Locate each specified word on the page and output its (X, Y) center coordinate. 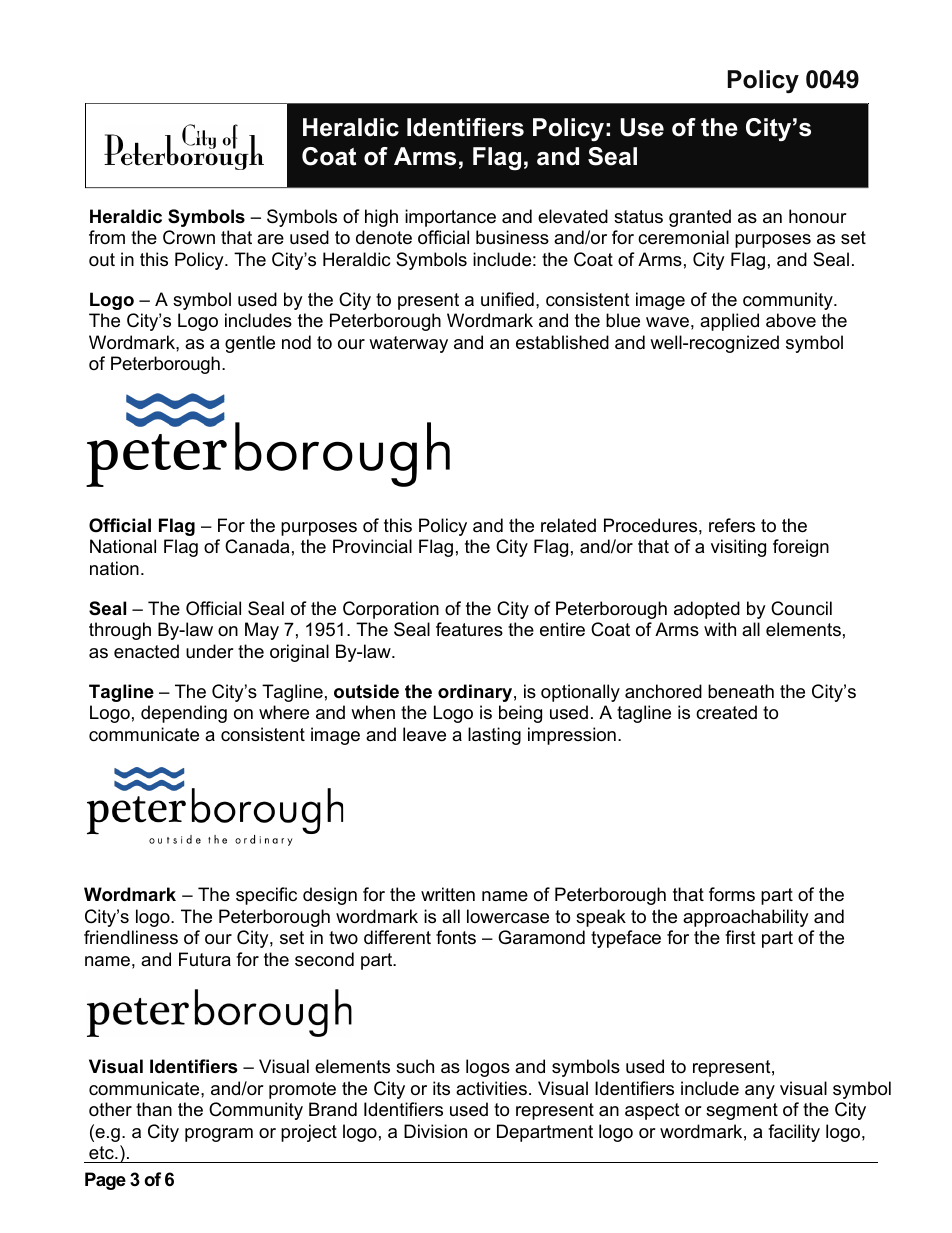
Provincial (372, 546)
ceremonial (683, 237)
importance (450, 218)
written (448, 894)
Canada (257, 546)
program (219, 1135)
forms (732, 894)
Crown (189, 237)
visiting (738, 548)
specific (266, 896)
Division (435, 1131)
